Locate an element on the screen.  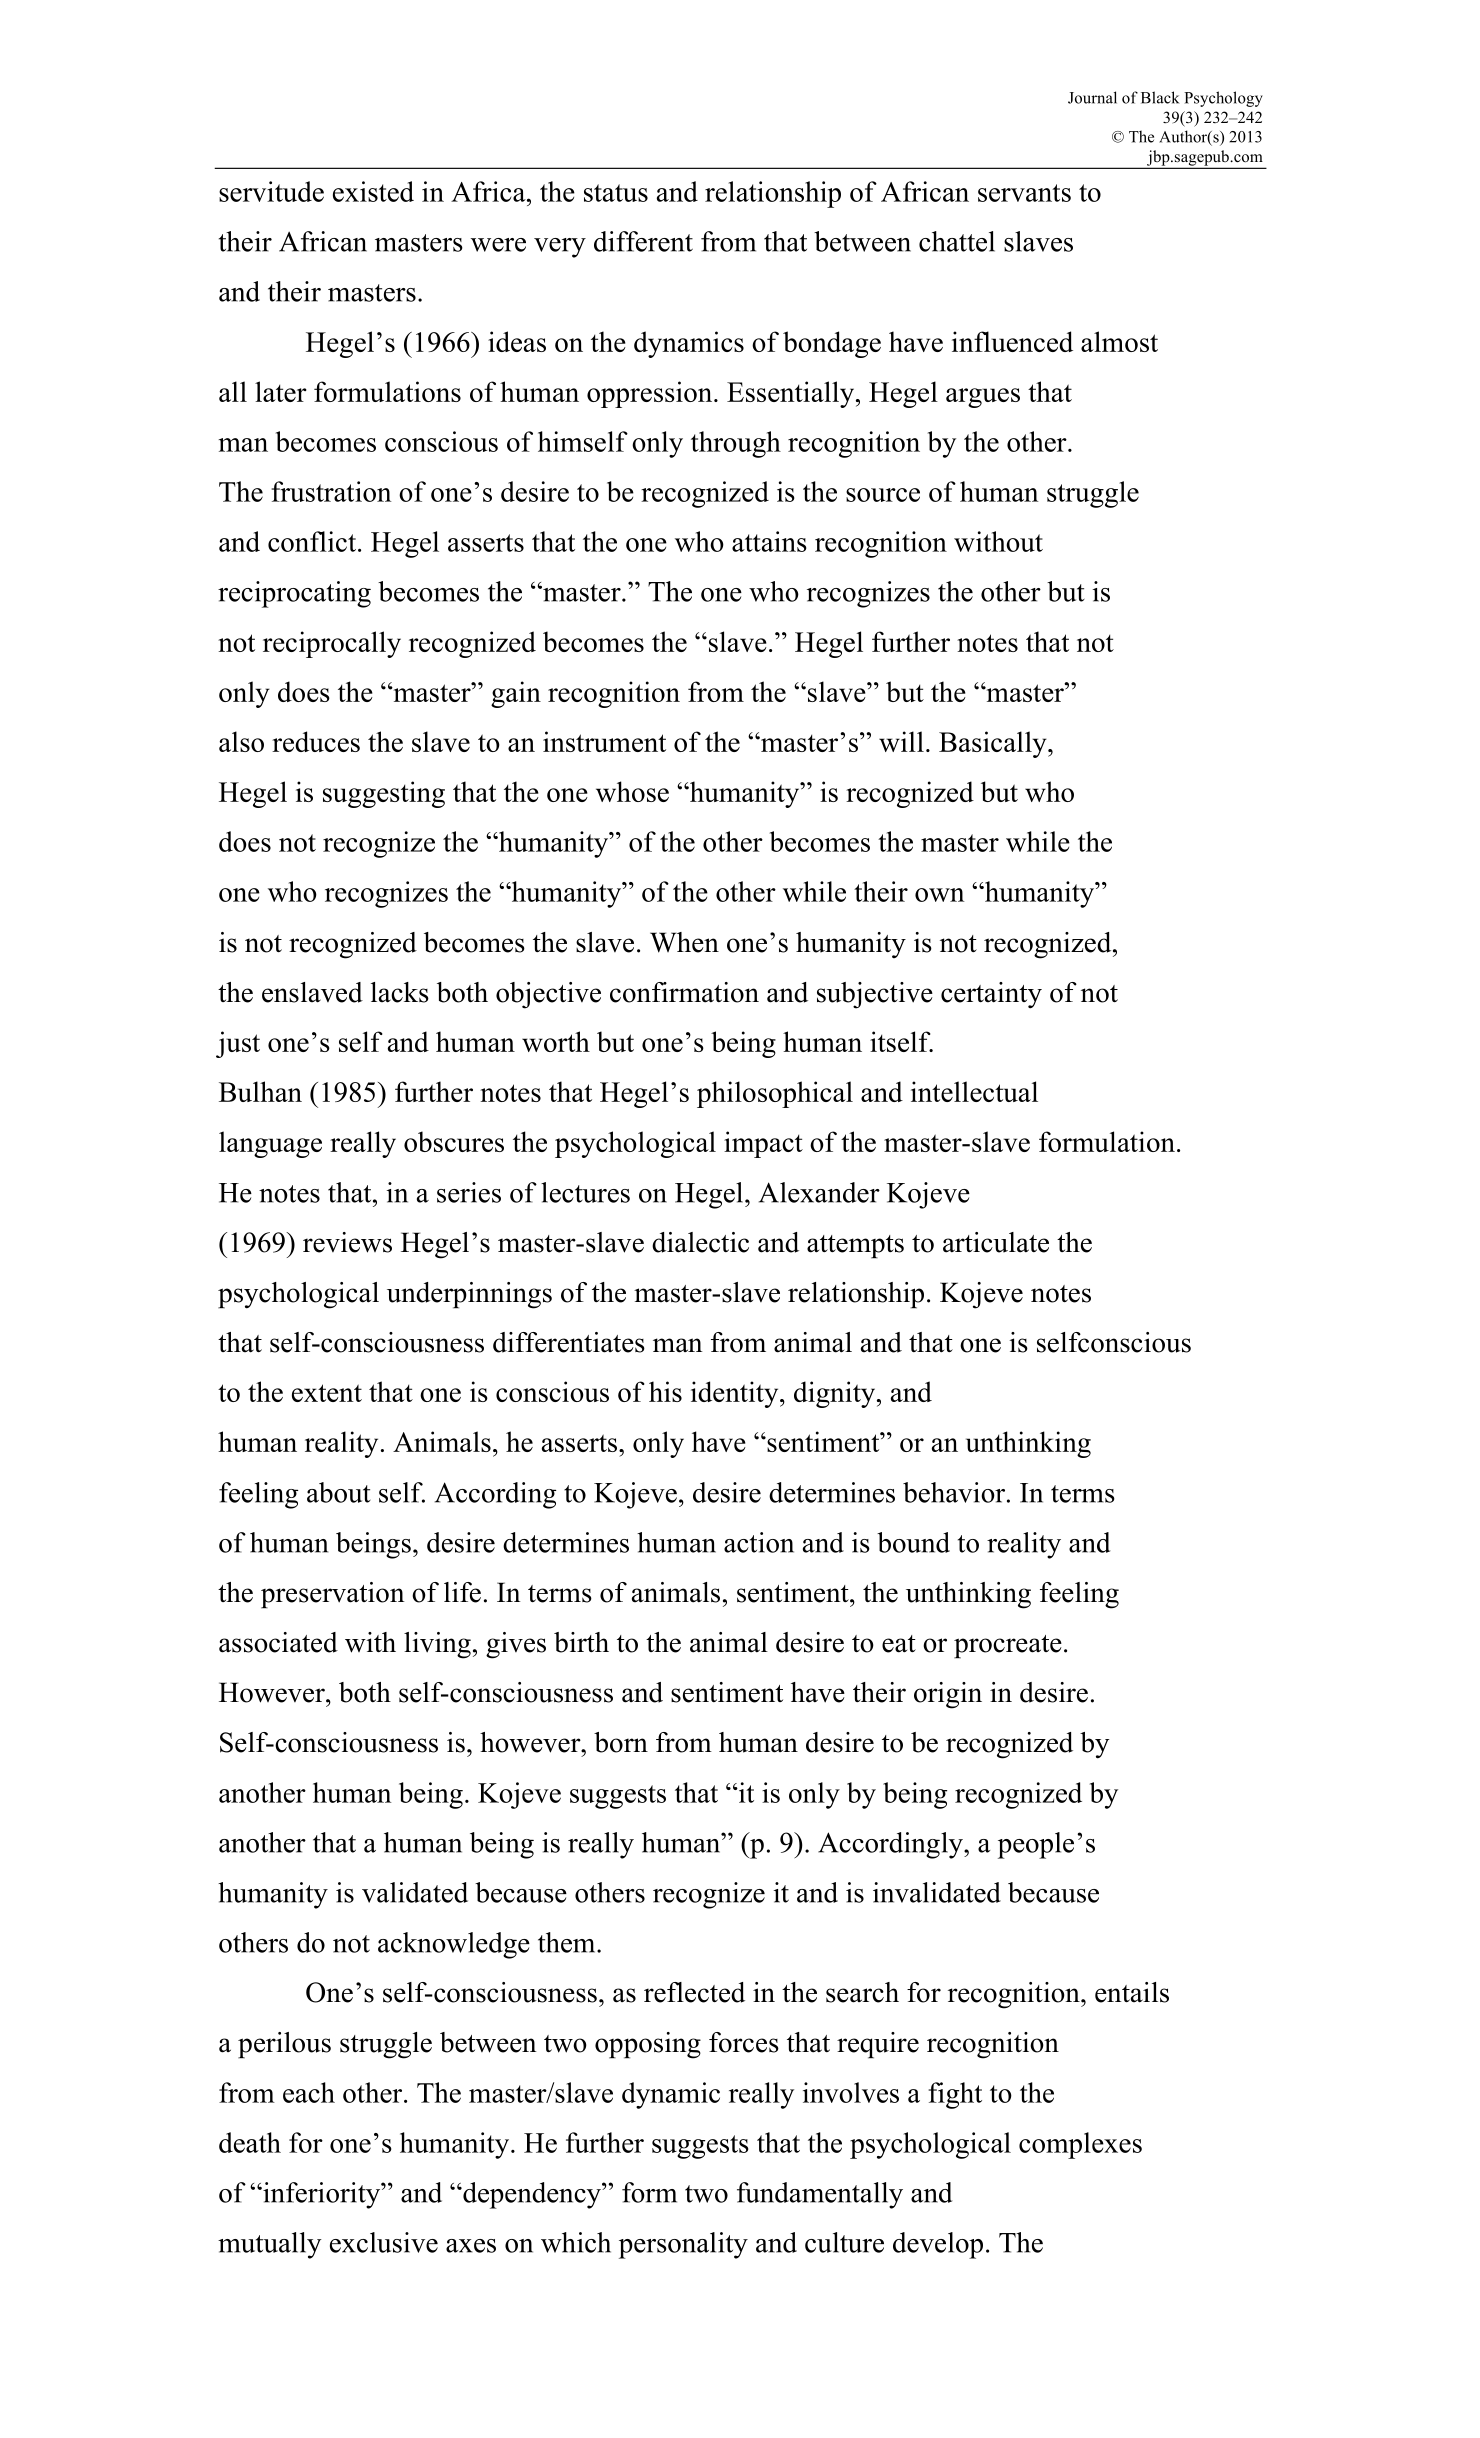
whose is located at coordinates (632, 791).
